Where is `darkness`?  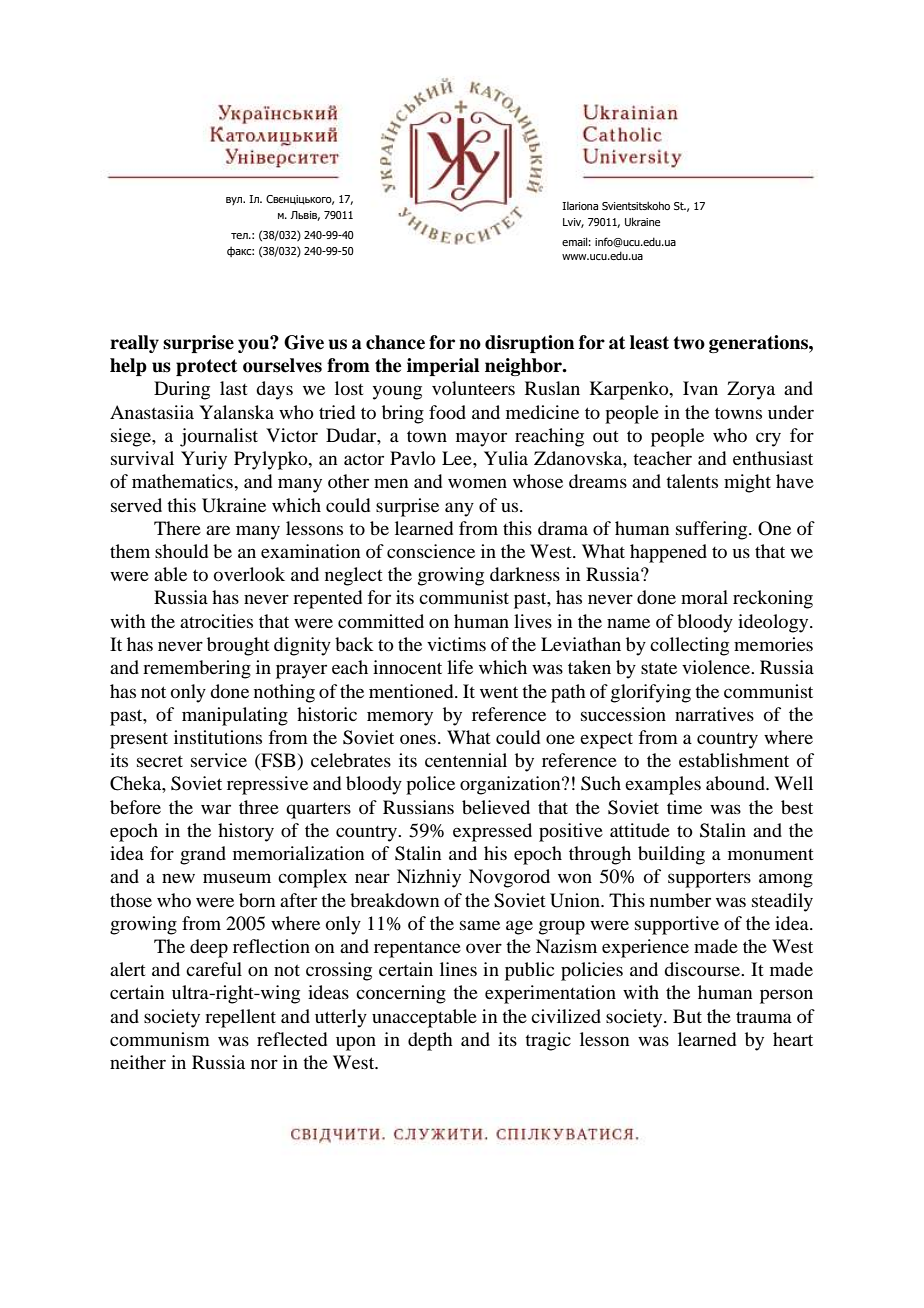 darkness is located at coordinates (525, 574).
